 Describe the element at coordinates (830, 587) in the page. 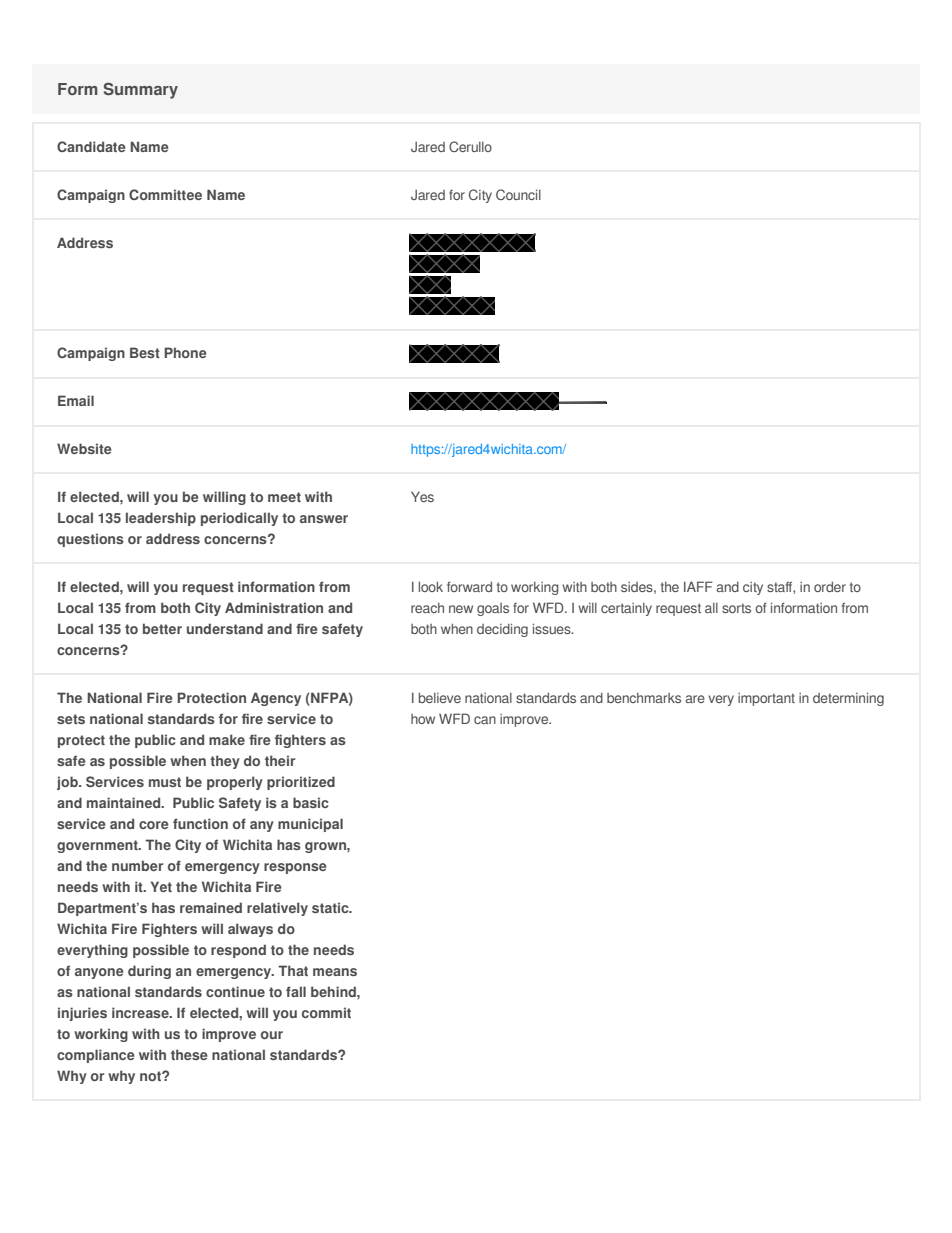

I see `order` at that location.
